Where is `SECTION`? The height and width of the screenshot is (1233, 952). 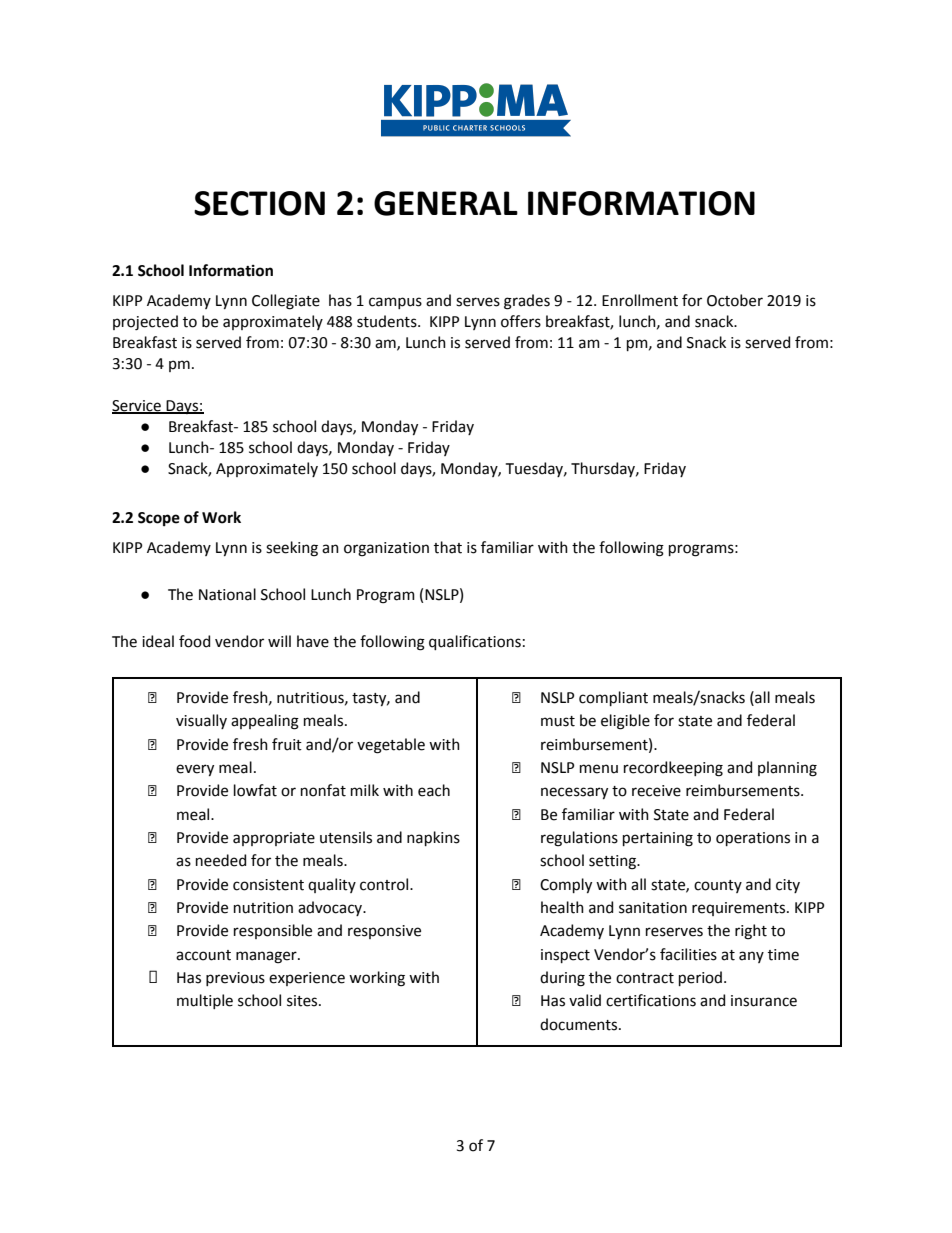
SECTION is located at coordinates (259, 203).
